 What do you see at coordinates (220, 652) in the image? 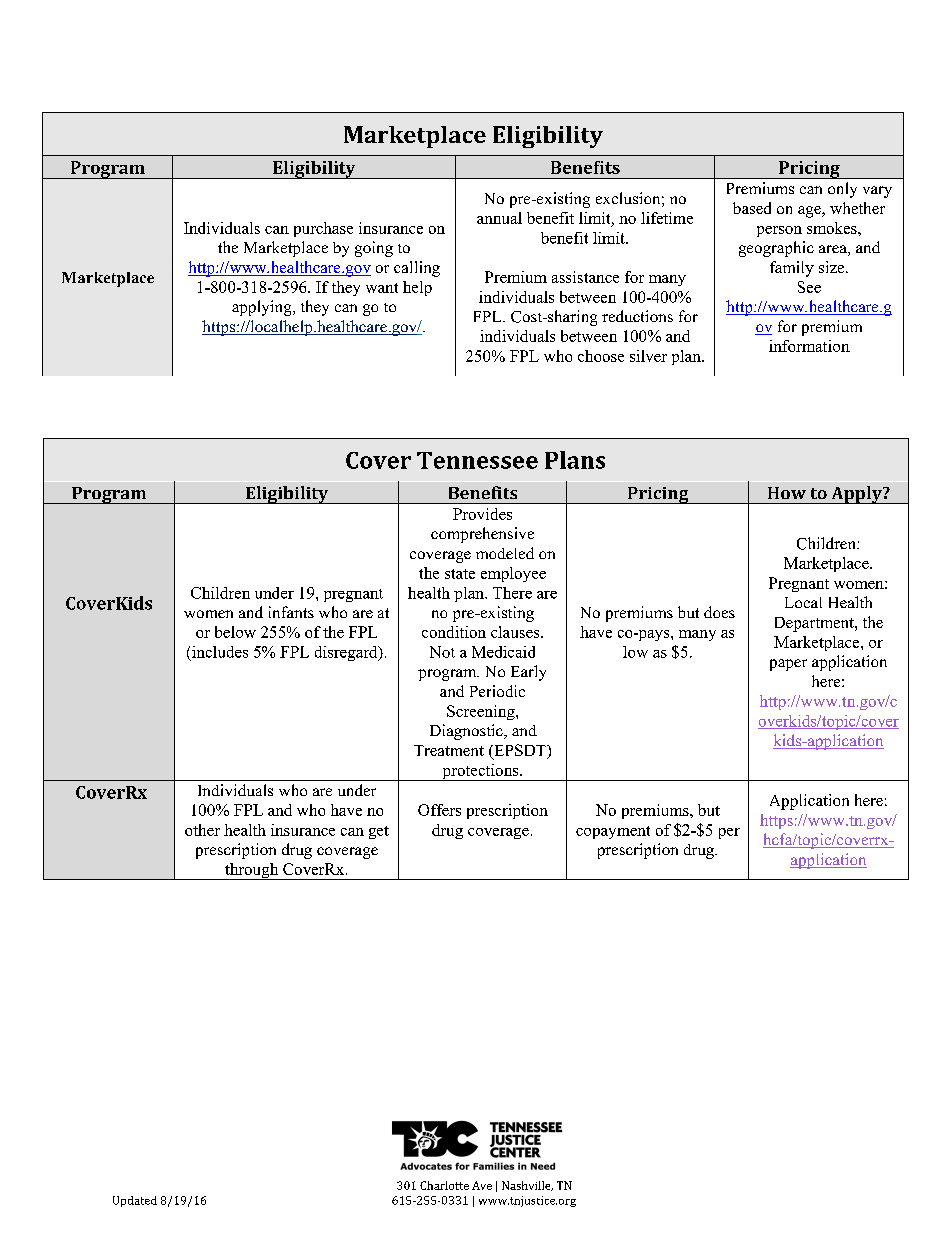
I see `includes` at bounding box center [220, 652].
